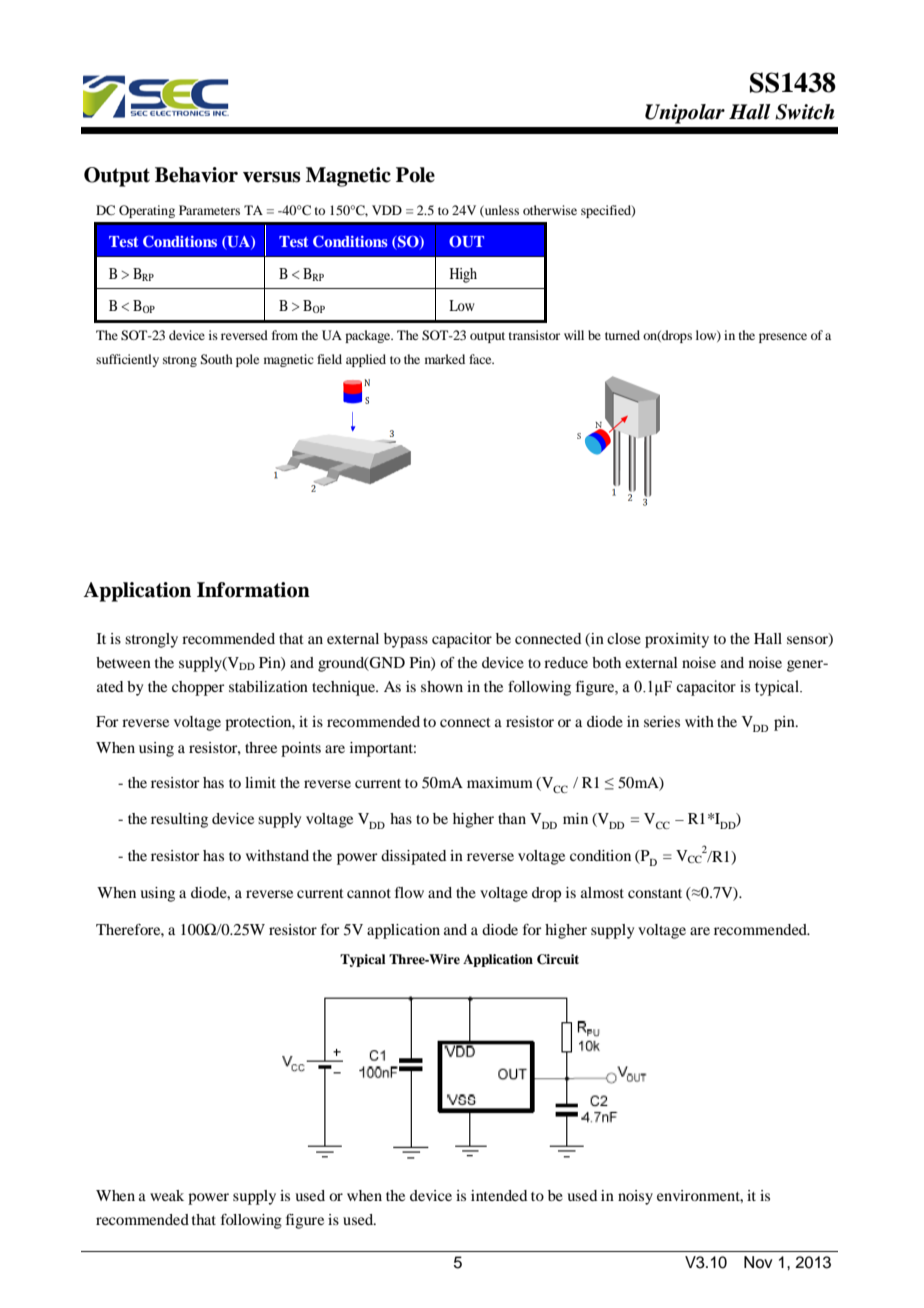 This screenshot has height=1308, width=924. What do you see at coordinates (685, 114) in the screenshot?
I see `Unipolar` at bounding box center [685, 114].
